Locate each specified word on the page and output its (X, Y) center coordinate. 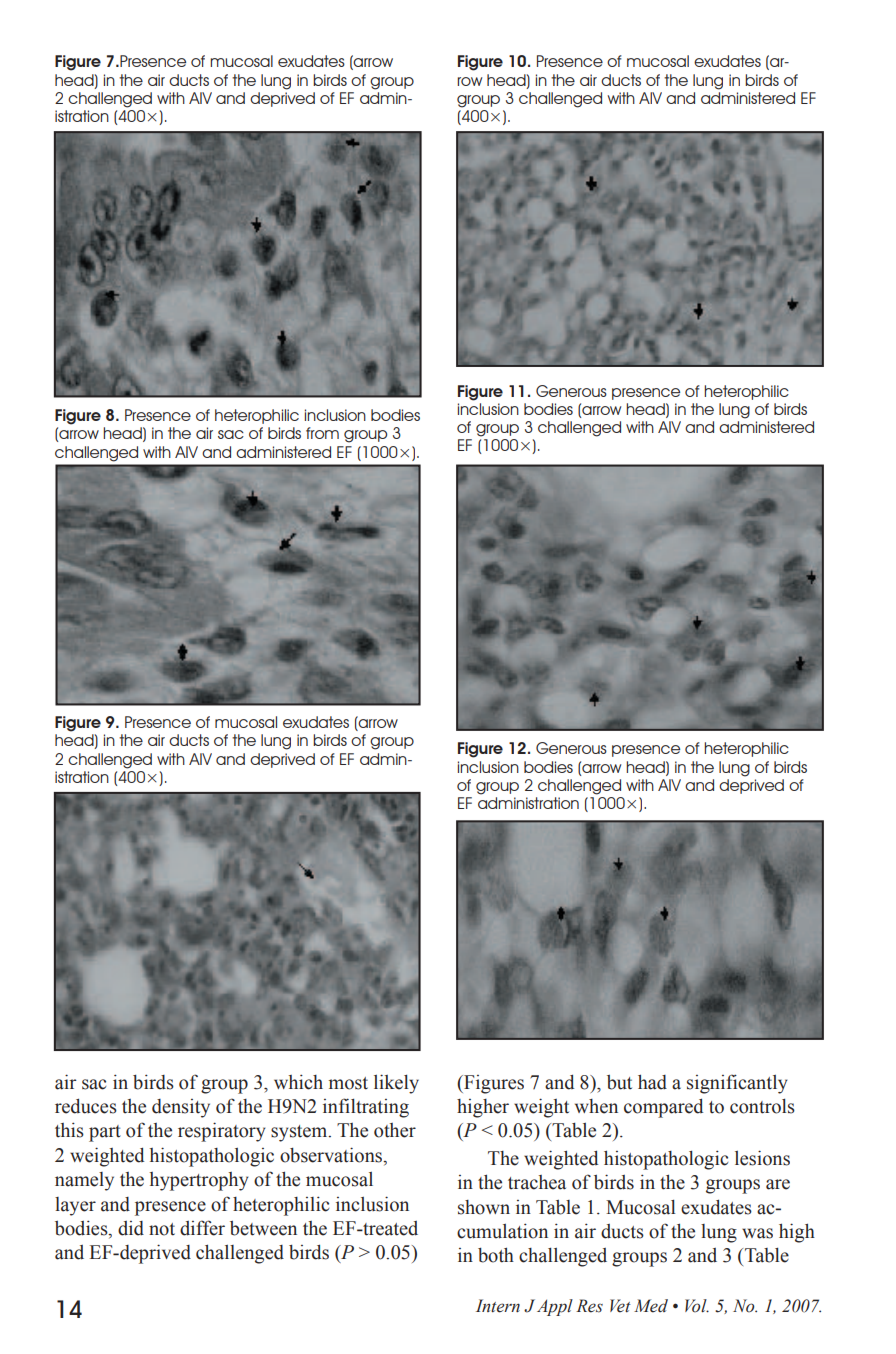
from (322, 433)
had (652, 1082)
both (496, 1255)
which (298, 1082)
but (619, 1082)
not (162, 1229)
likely (396, 1084)
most (348, 1083)
